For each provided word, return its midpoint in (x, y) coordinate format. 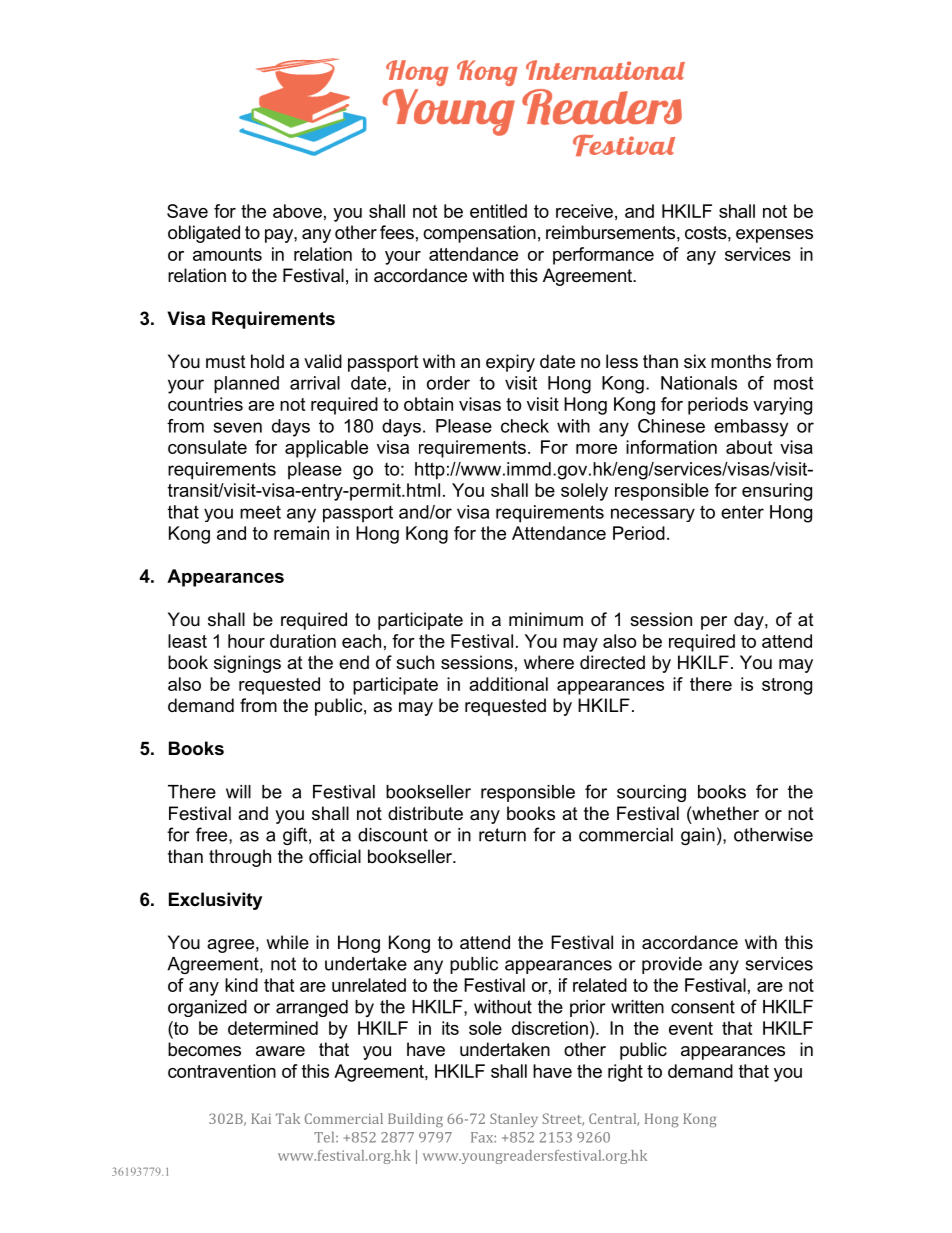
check (525, 426)
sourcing (651, 793)
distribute (425, 813)
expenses (774, 236)
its (450, 1028)
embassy (751, 428)
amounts (227, 254)
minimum (546, 619)
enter (742, 512)
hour (246, 641)
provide (672, 965)
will (238, 792)
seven (238, 427)
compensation (479, 234)
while (287, 942)
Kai (261, 1118)
